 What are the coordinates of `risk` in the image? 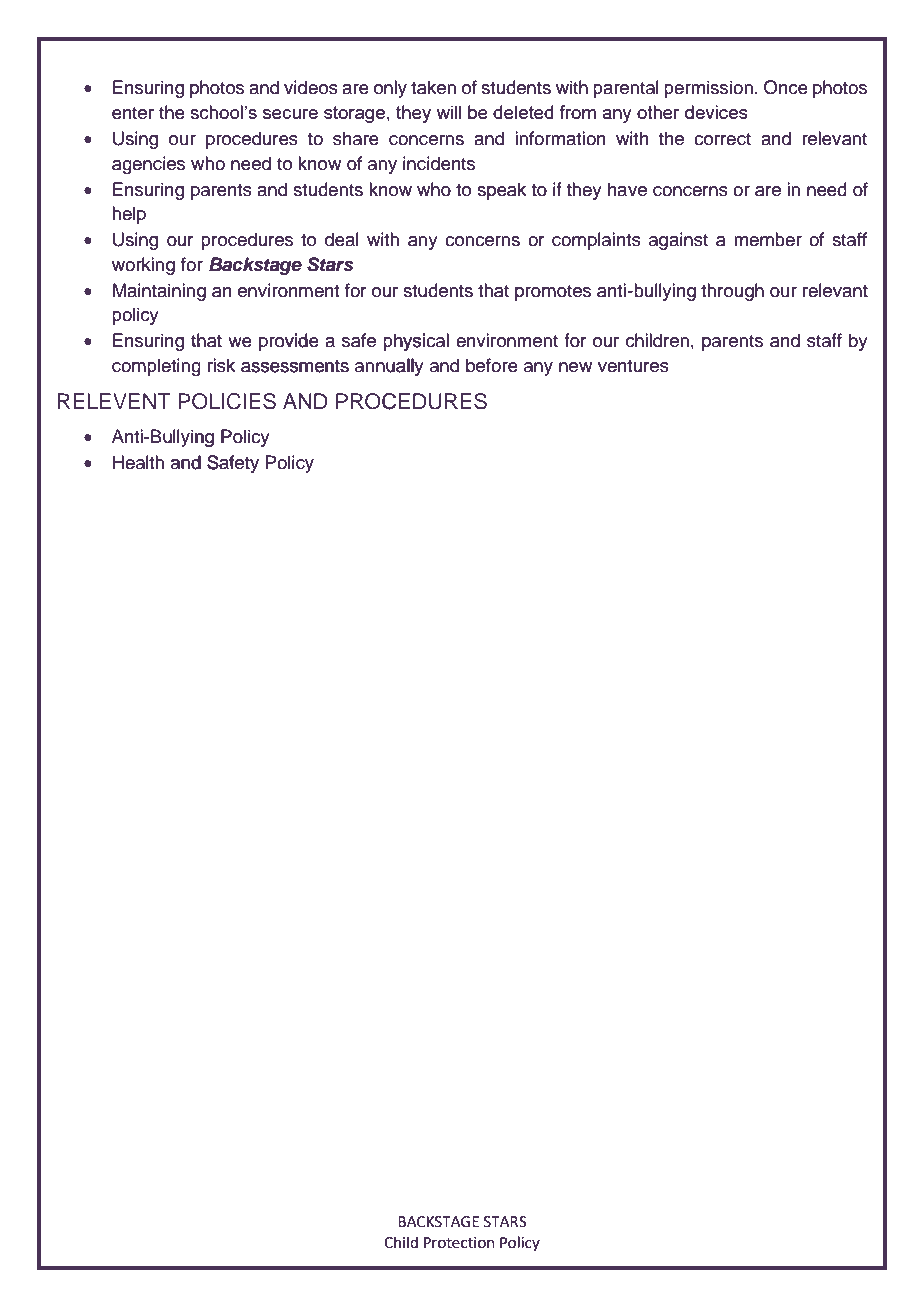 It's located at (221, 365).
